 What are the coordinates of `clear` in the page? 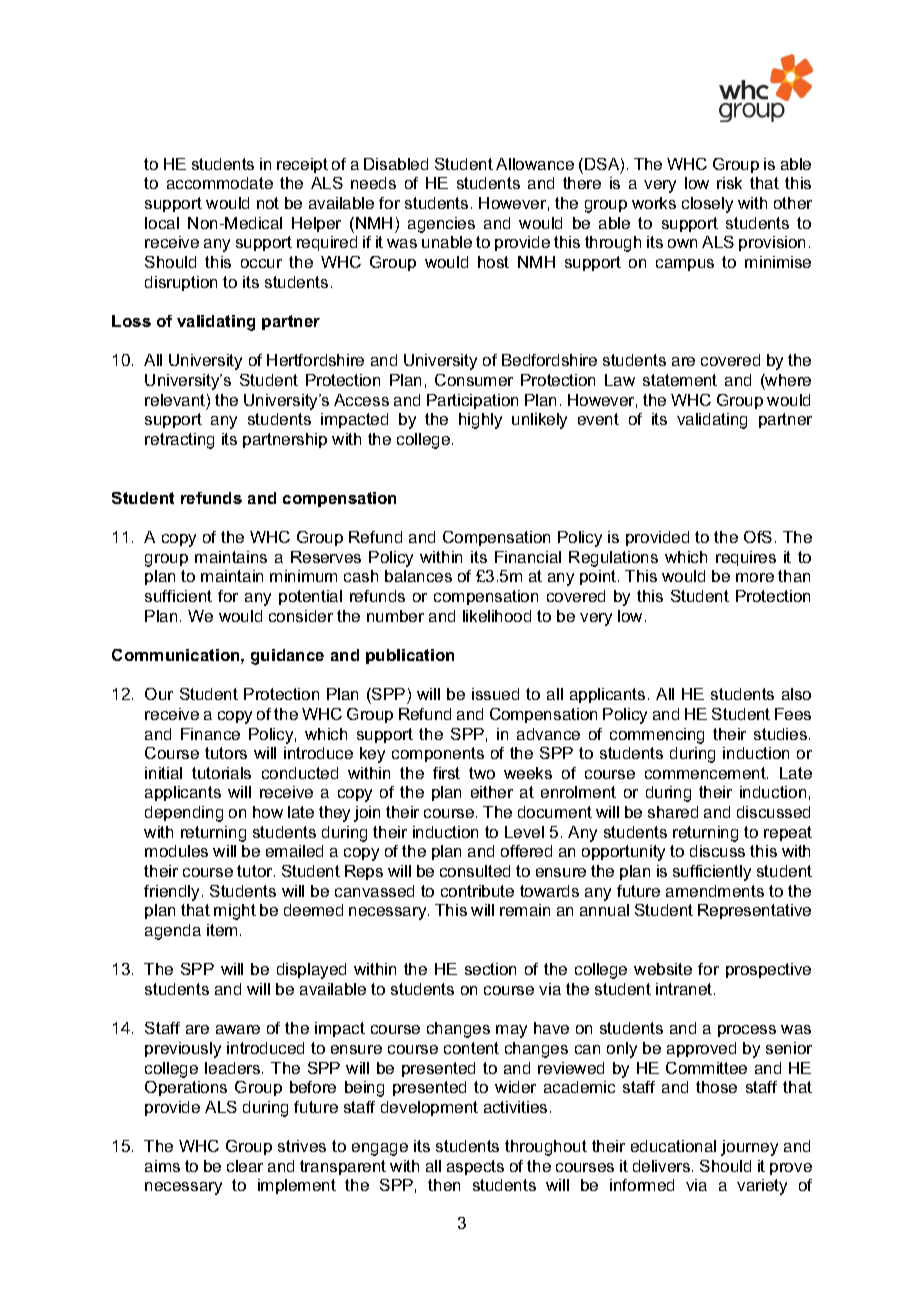 It's located at (245, 1166).
